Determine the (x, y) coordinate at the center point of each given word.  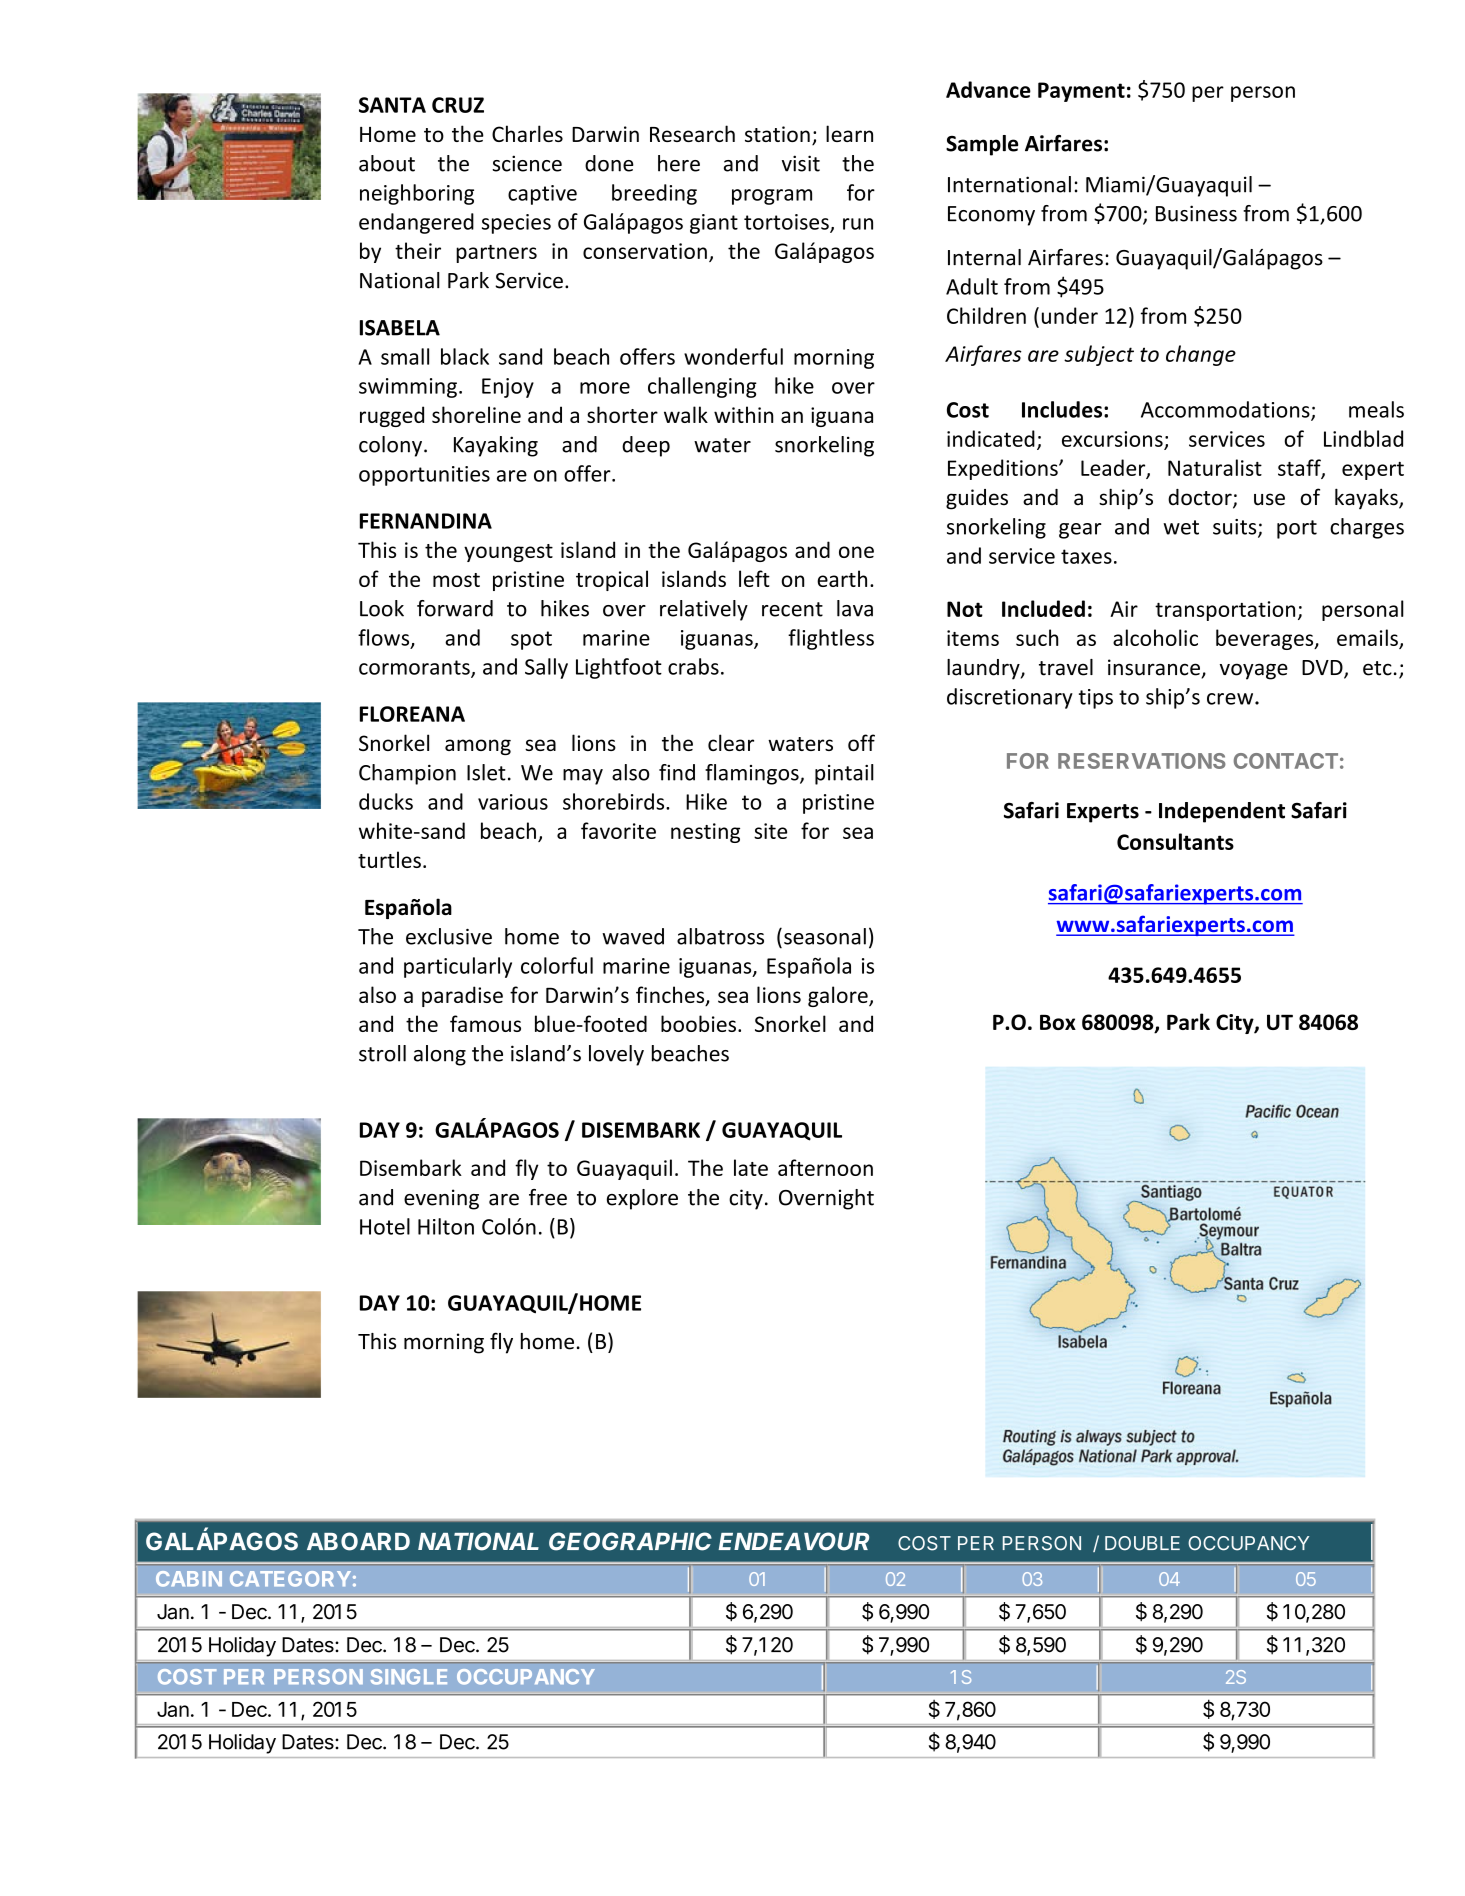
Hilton (446, 1226)
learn (849, 133)
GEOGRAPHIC (630, 1541)
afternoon (825, 1167)
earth (842, 578)
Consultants (1175, 841)
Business (1196, 213)
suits (1236, 528)
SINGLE (409, 1677)
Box (1058, 1022)
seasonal (825, 936)
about (387, 163)
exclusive (449, 936)
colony (390, 446)
